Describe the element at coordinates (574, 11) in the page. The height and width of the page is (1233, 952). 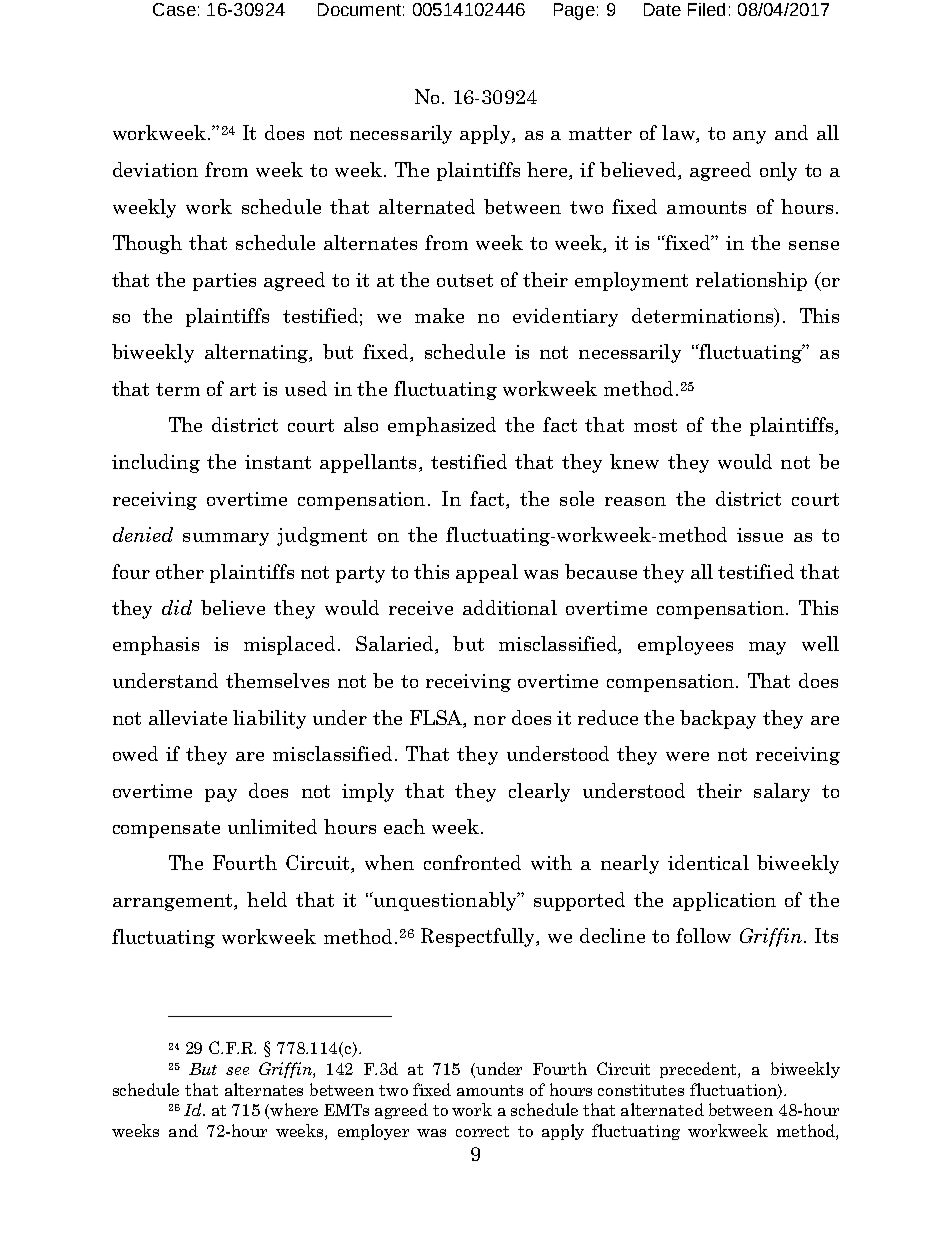
I see `Page` at that location.
